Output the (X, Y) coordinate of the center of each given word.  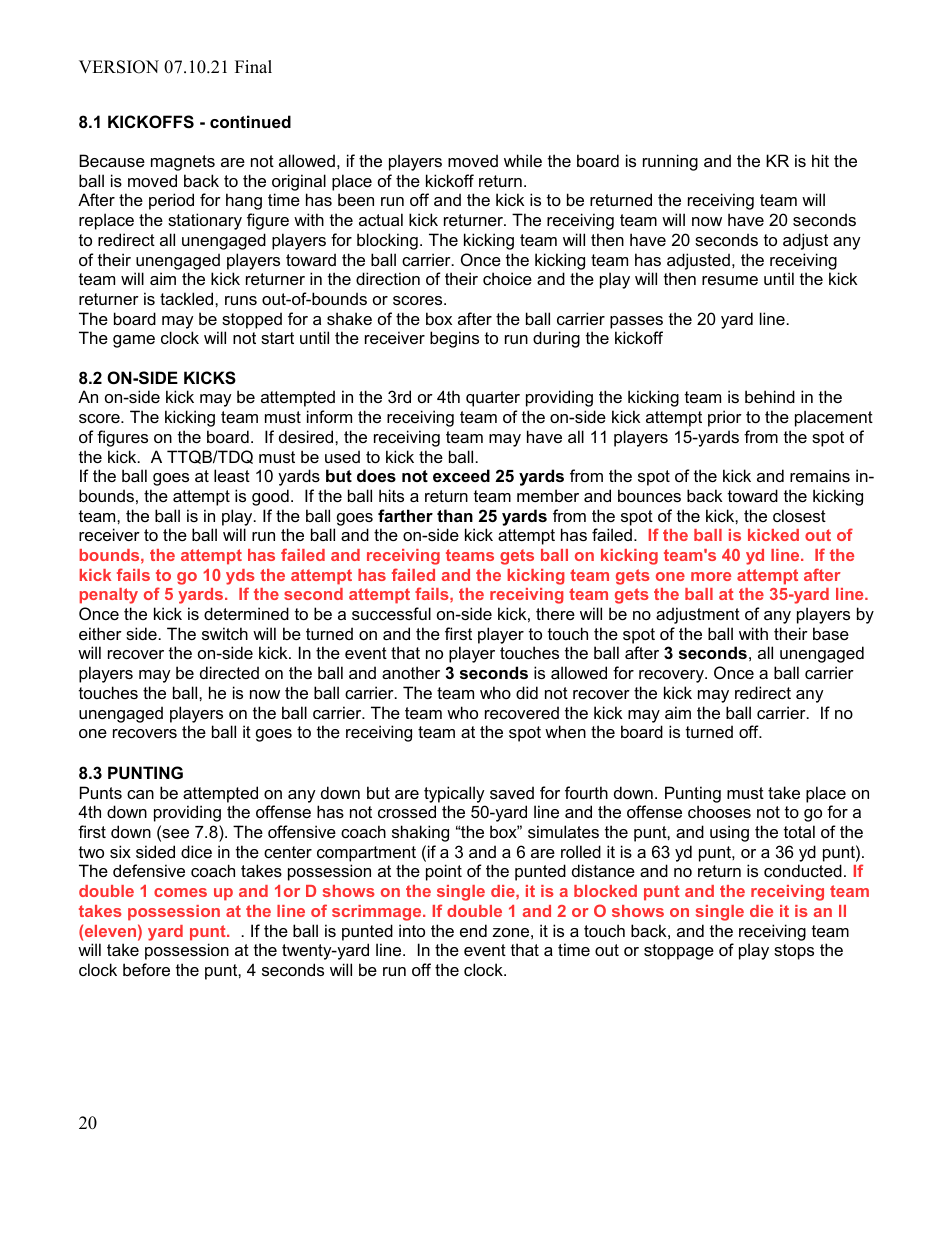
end (473, 930)
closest (799, 515)
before (146, 969)
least (232, 475)
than (455, 515)
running (670, 162)
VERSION (119, 67)
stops (794, 952)
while (523, 160)
